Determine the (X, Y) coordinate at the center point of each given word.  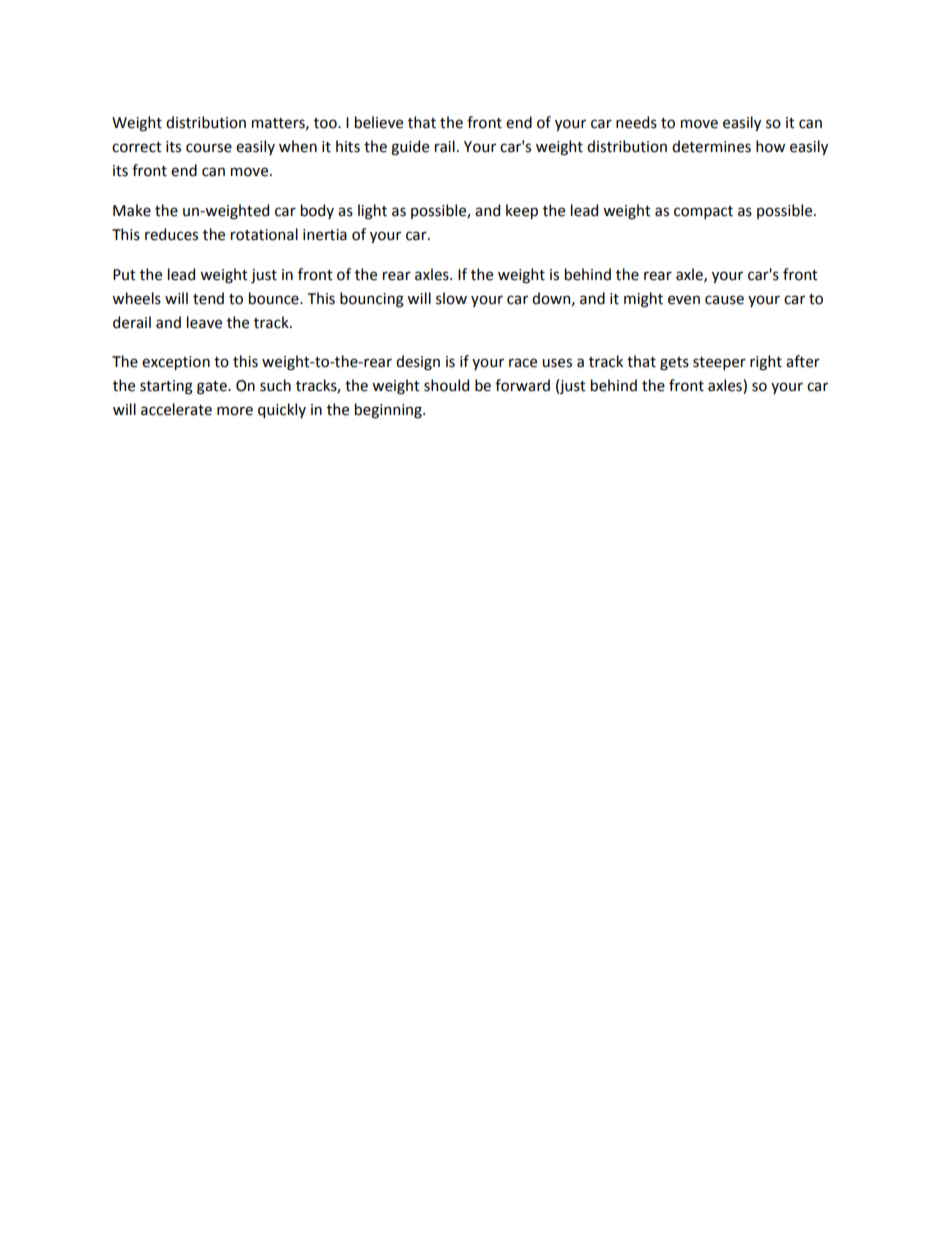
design (418, 363)
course (209, 148)
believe (379, 122)
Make (132, 210)
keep (522, 211)
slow (451, 298)
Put (124, 275)
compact (703, 212)
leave (204, 322)
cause (724, 300)
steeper (719, 363)
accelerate (176, 409)
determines (711, 146)
